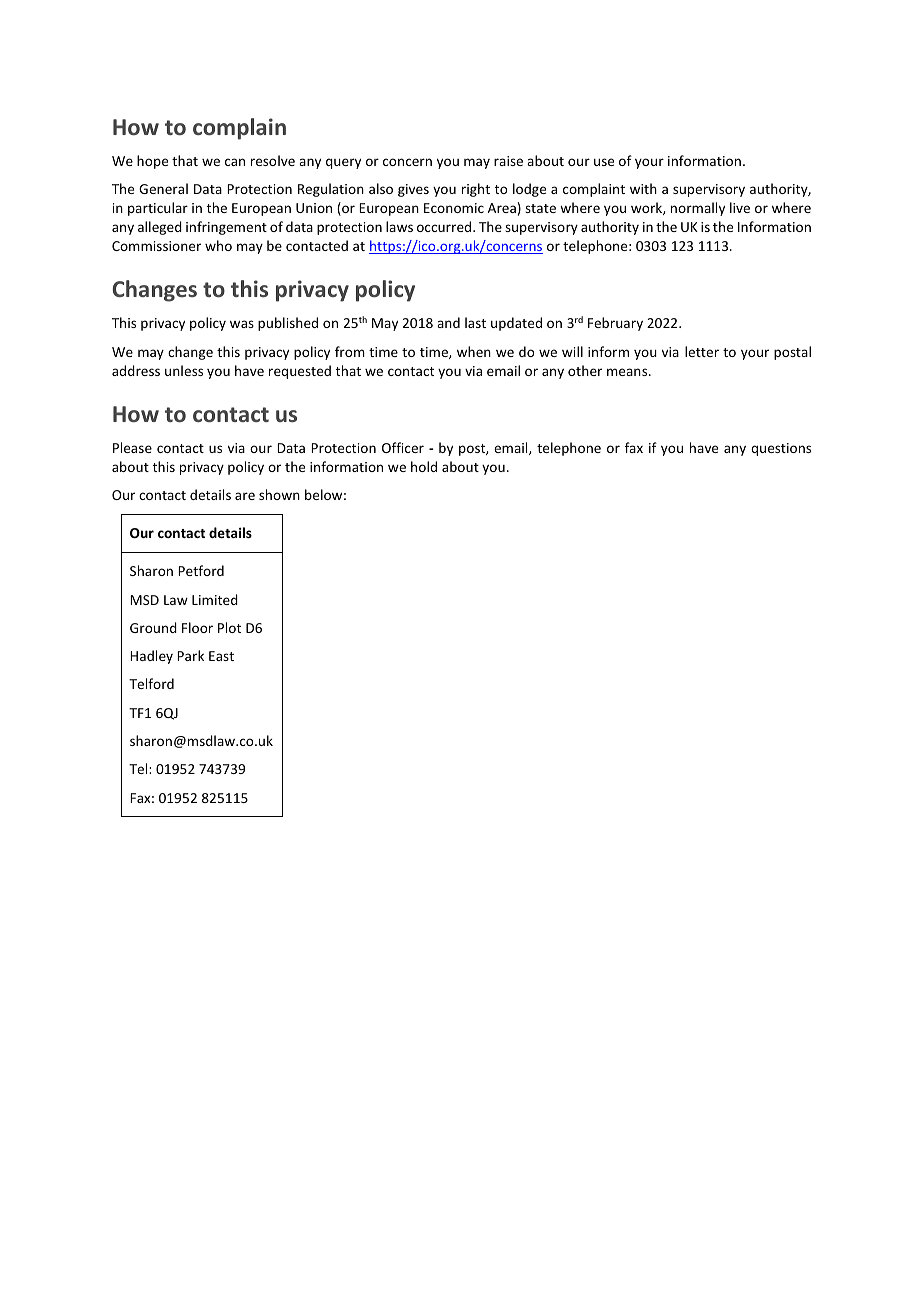 This screenshot has height=1308, width=924. What do you see at coordinates (229, 627) in the screenshot?
I see `Plot` at bounding box center [229, 627].
